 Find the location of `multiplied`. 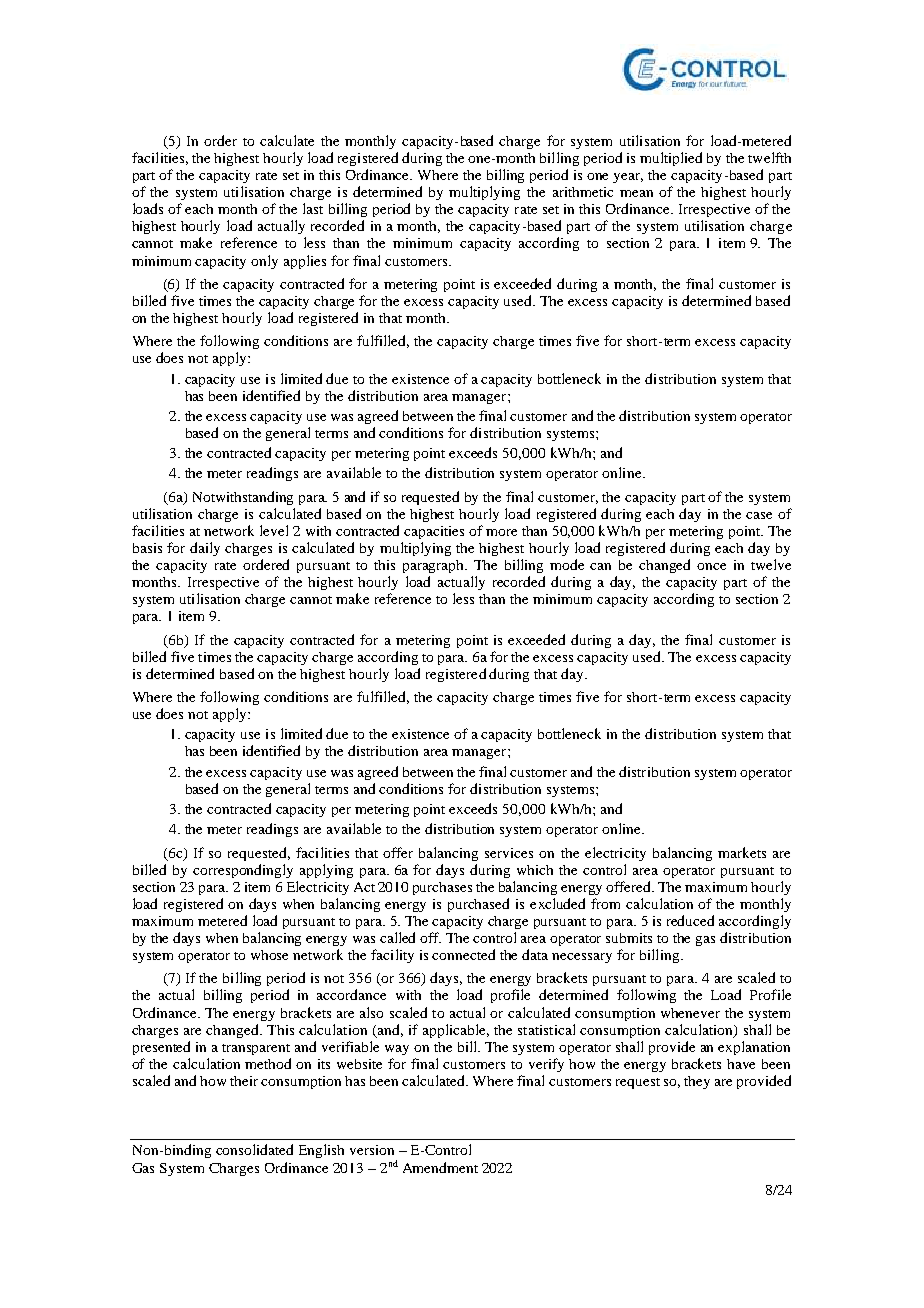

multiplied is located at coordinates (671, 159).
